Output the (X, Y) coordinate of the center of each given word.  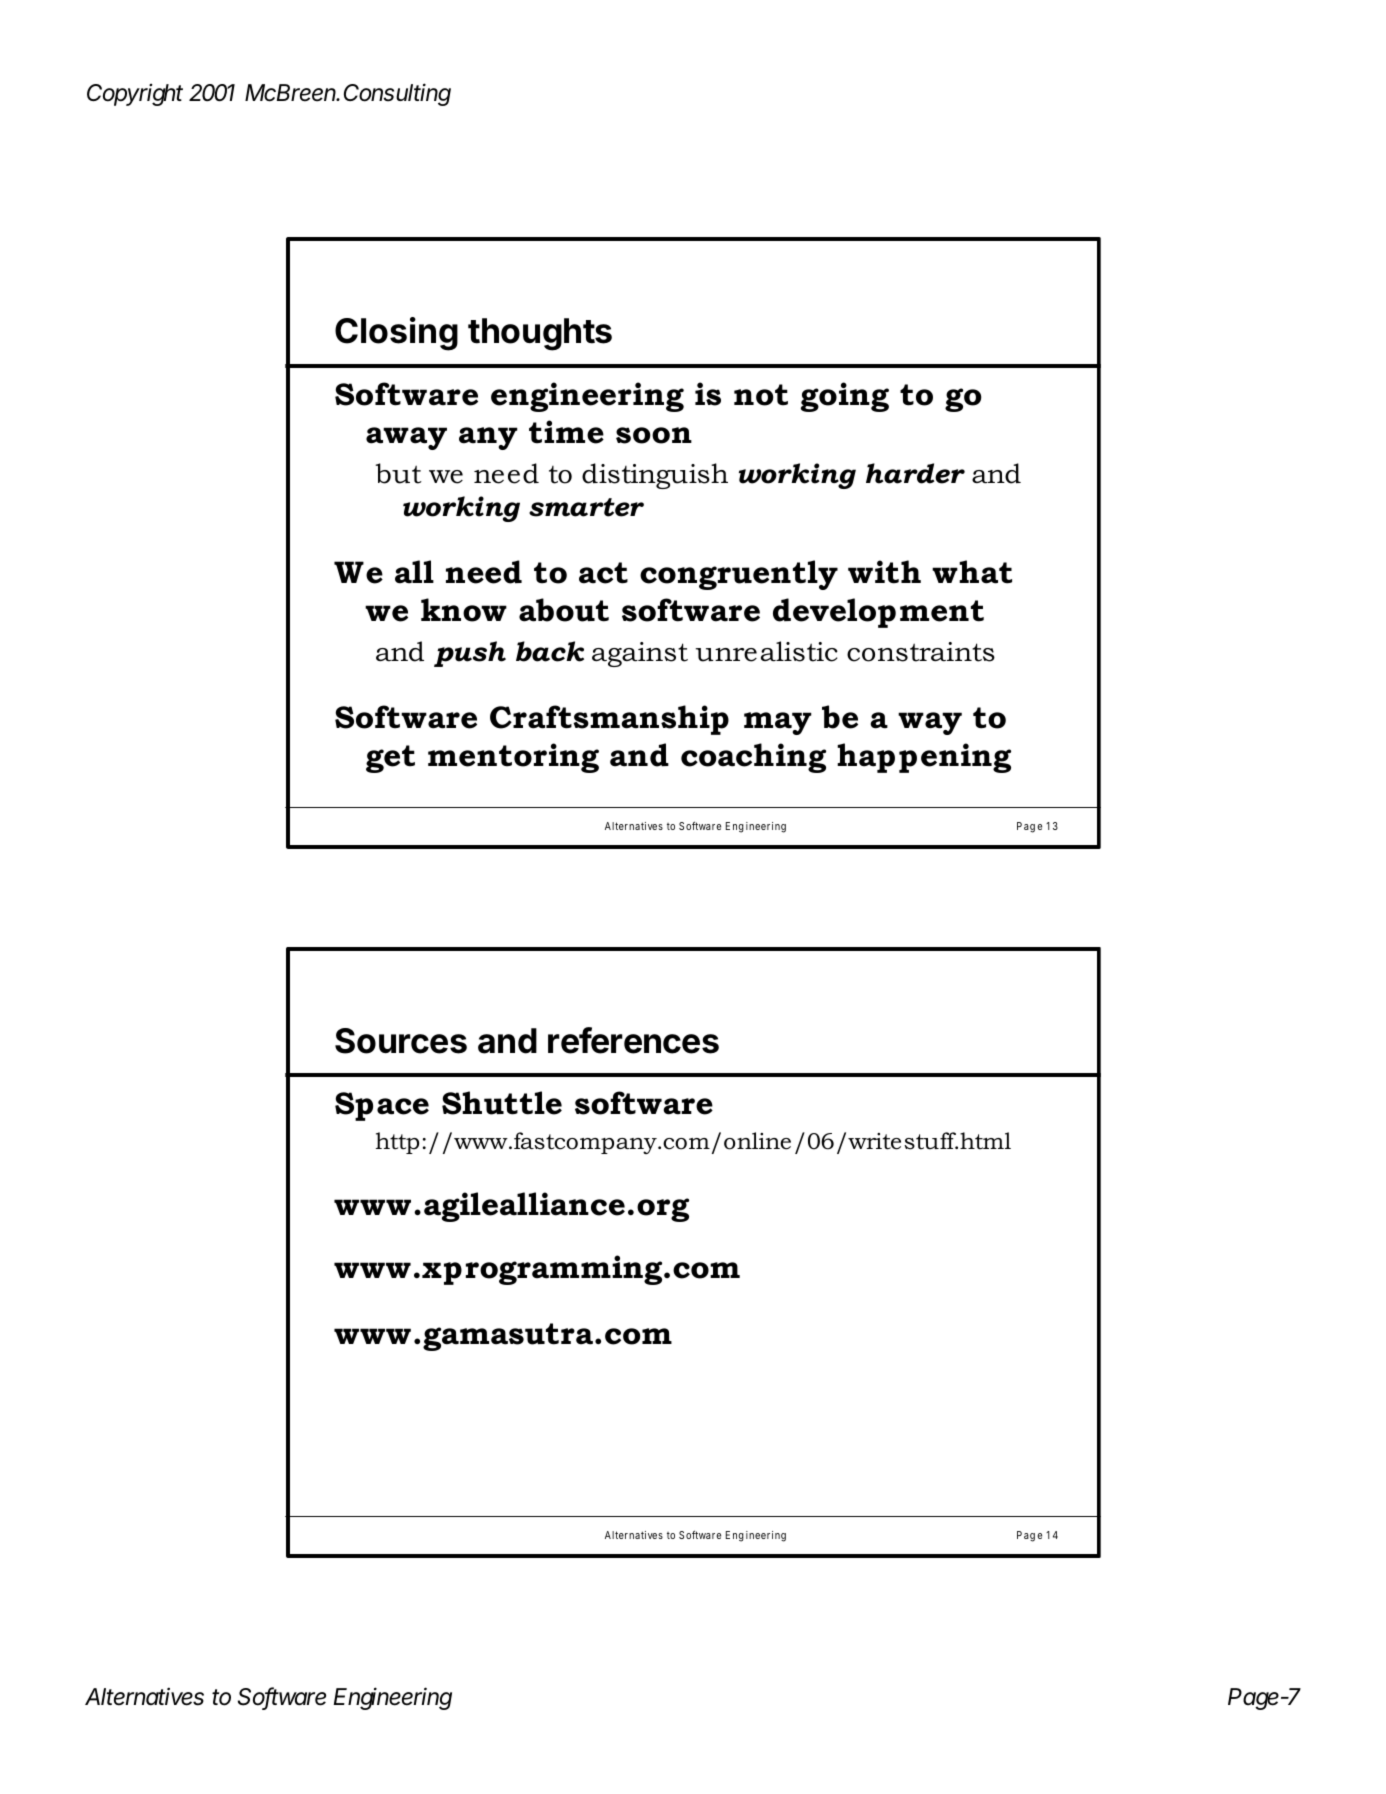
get (390, 759)
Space (382, 1106)
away (406, 438)
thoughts (540, 334)
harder (915, 473)
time (566, 432)
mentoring (513, 758)
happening (924, 758)
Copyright (135, 94)
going (845, 397)
